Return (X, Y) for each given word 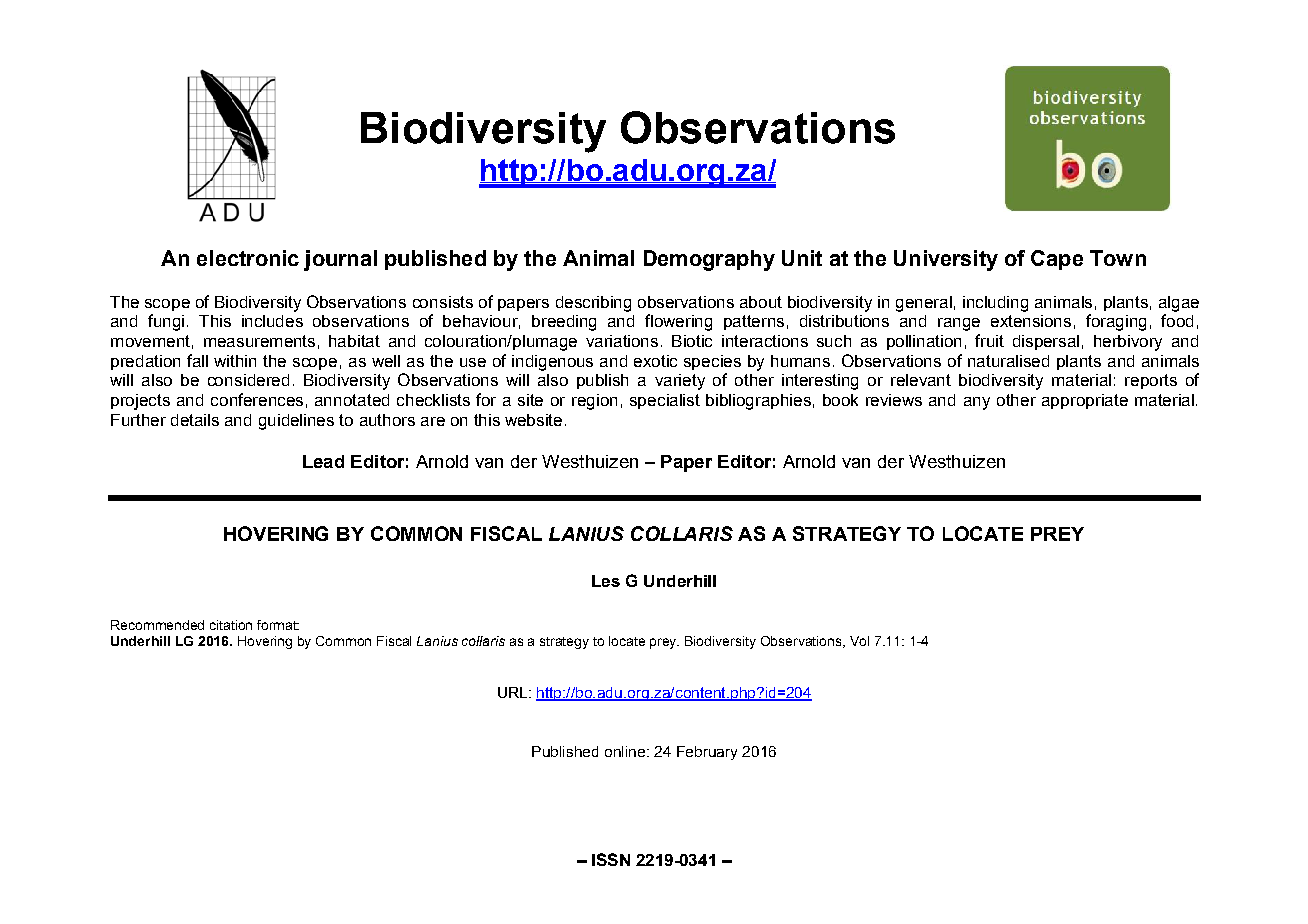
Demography (709, 260)
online (625, 751)
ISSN (611, 859)
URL (512, 692)
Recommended (157, 625)
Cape (1057, 260)
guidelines (296, 422)
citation (231, 625)
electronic (248, 258)
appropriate (1085, 401)
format (278, 625)
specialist (665, 401)
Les (606, 581)
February (707, 753)
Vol (859, 641)
